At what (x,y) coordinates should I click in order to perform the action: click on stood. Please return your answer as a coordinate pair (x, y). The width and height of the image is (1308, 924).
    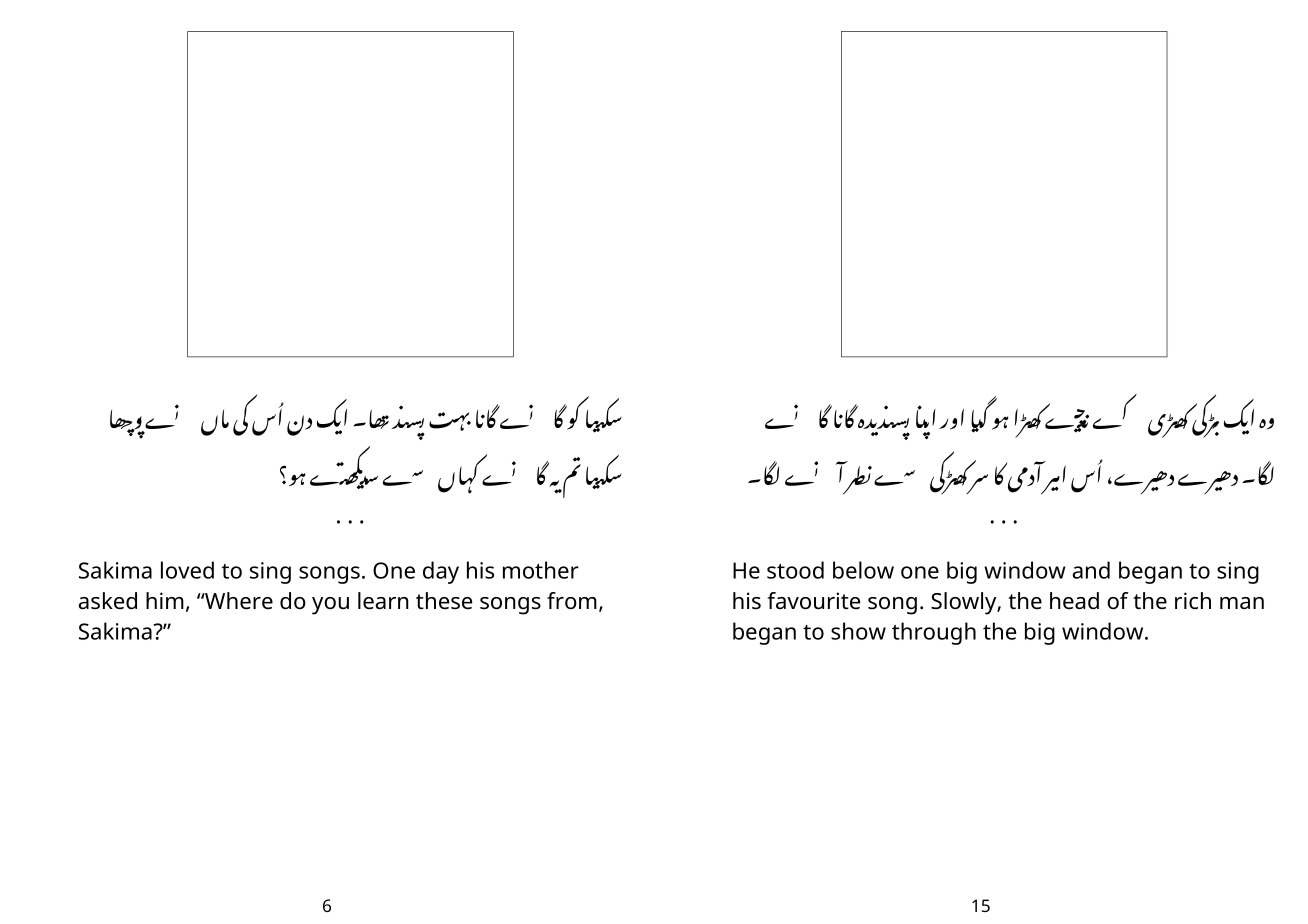
    Looking at the image, I should click on (795, 570).
